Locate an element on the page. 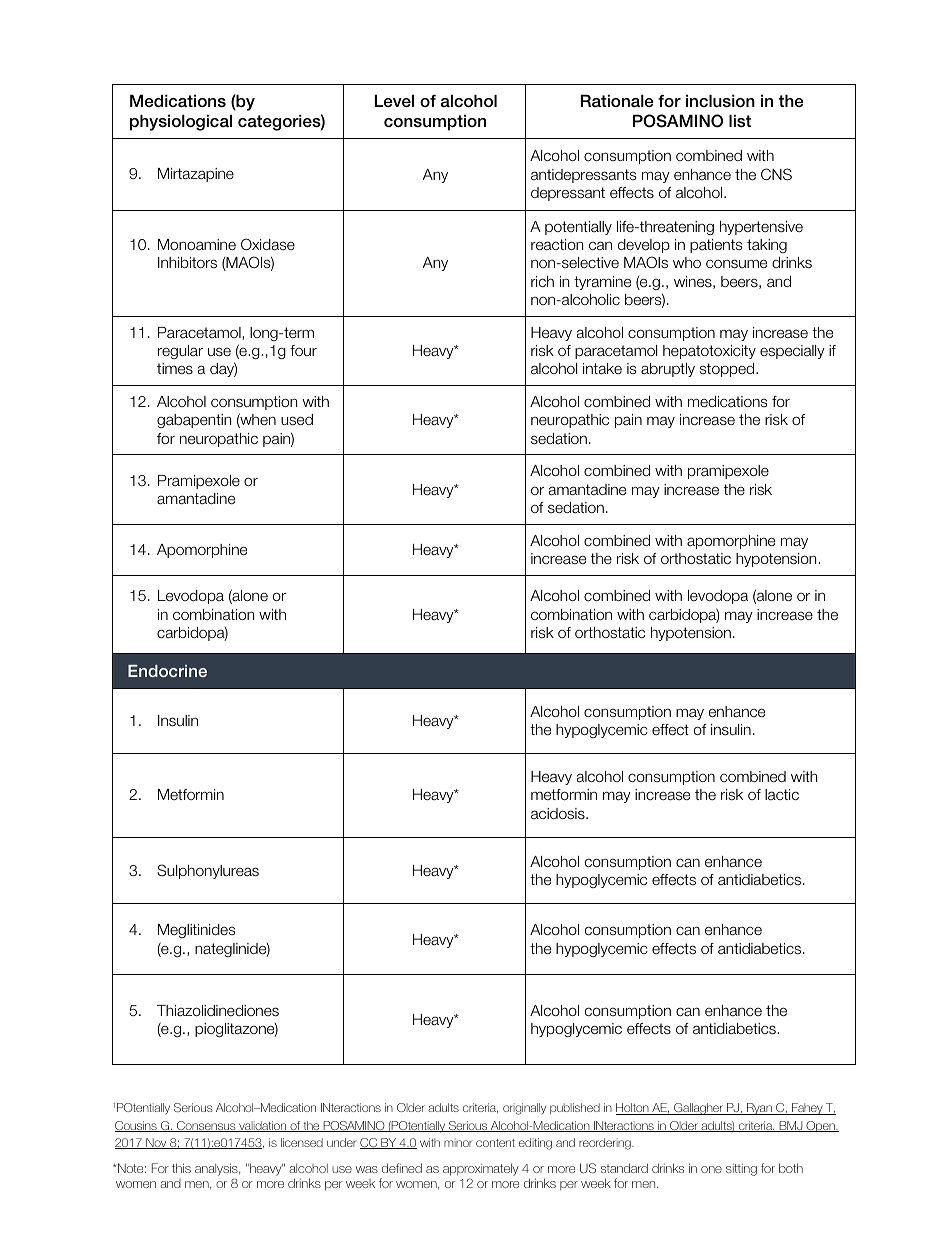 The height and width of the image is (1233, 952). Ryan is located at coordinates (759, 1109).
